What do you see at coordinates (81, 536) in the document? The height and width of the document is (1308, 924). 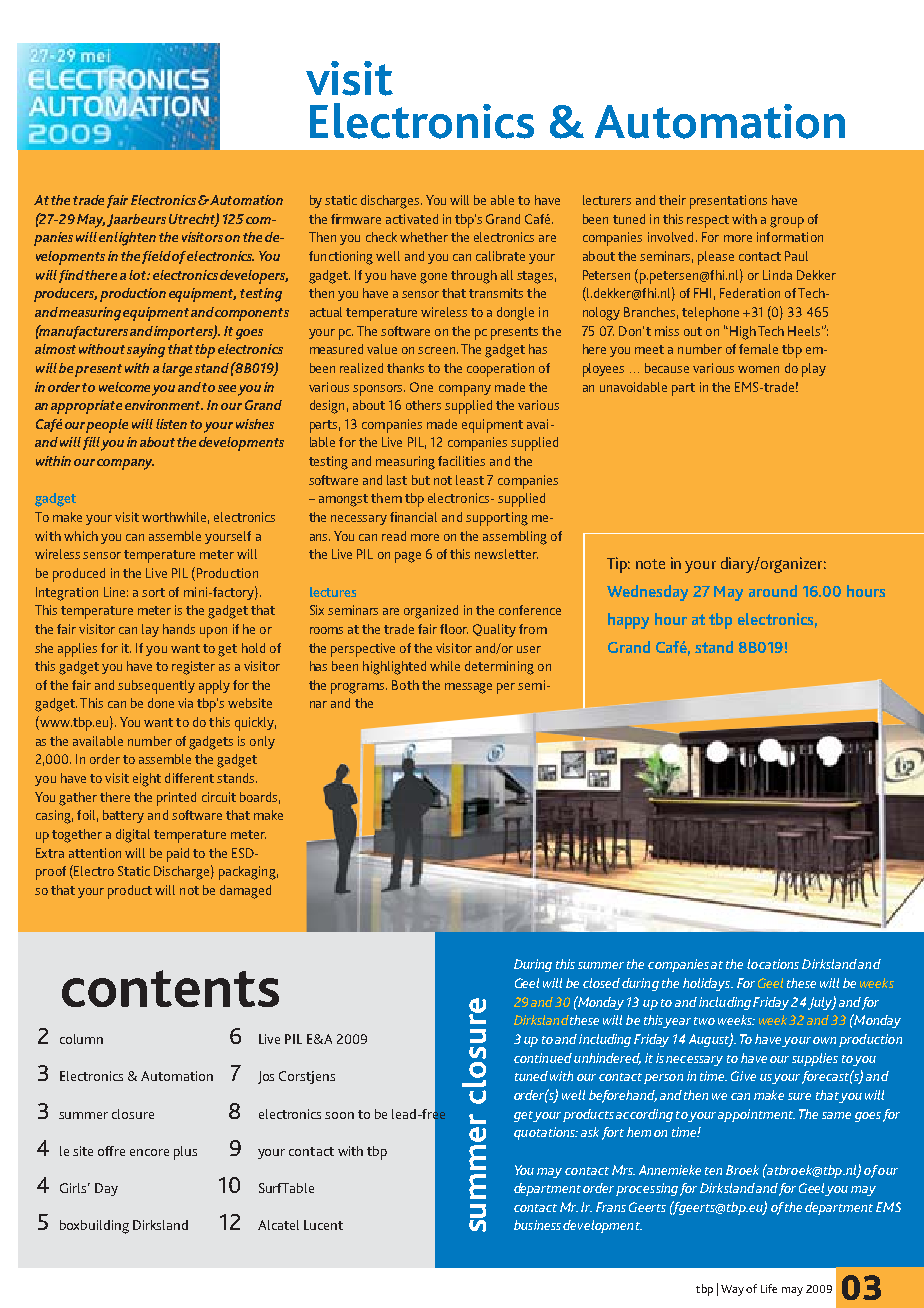 I see `which` at bounding box center [81, 536].
